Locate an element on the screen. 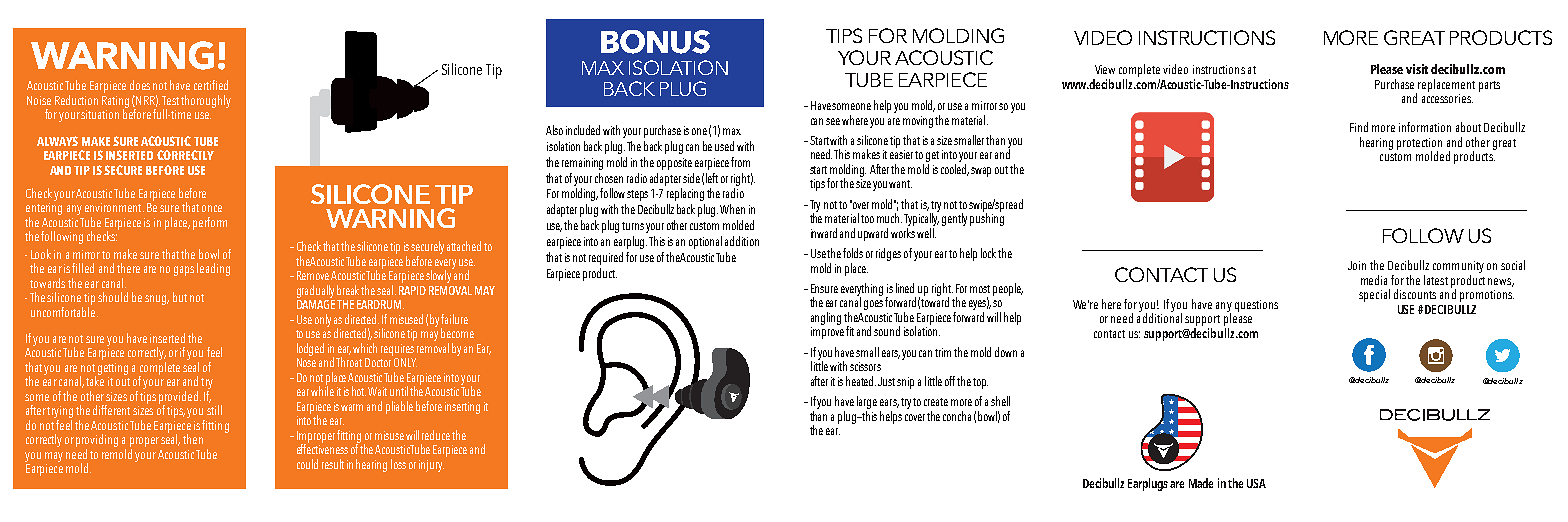 The image size is (1568, 522). perform is located at coordinates (210, 223).
